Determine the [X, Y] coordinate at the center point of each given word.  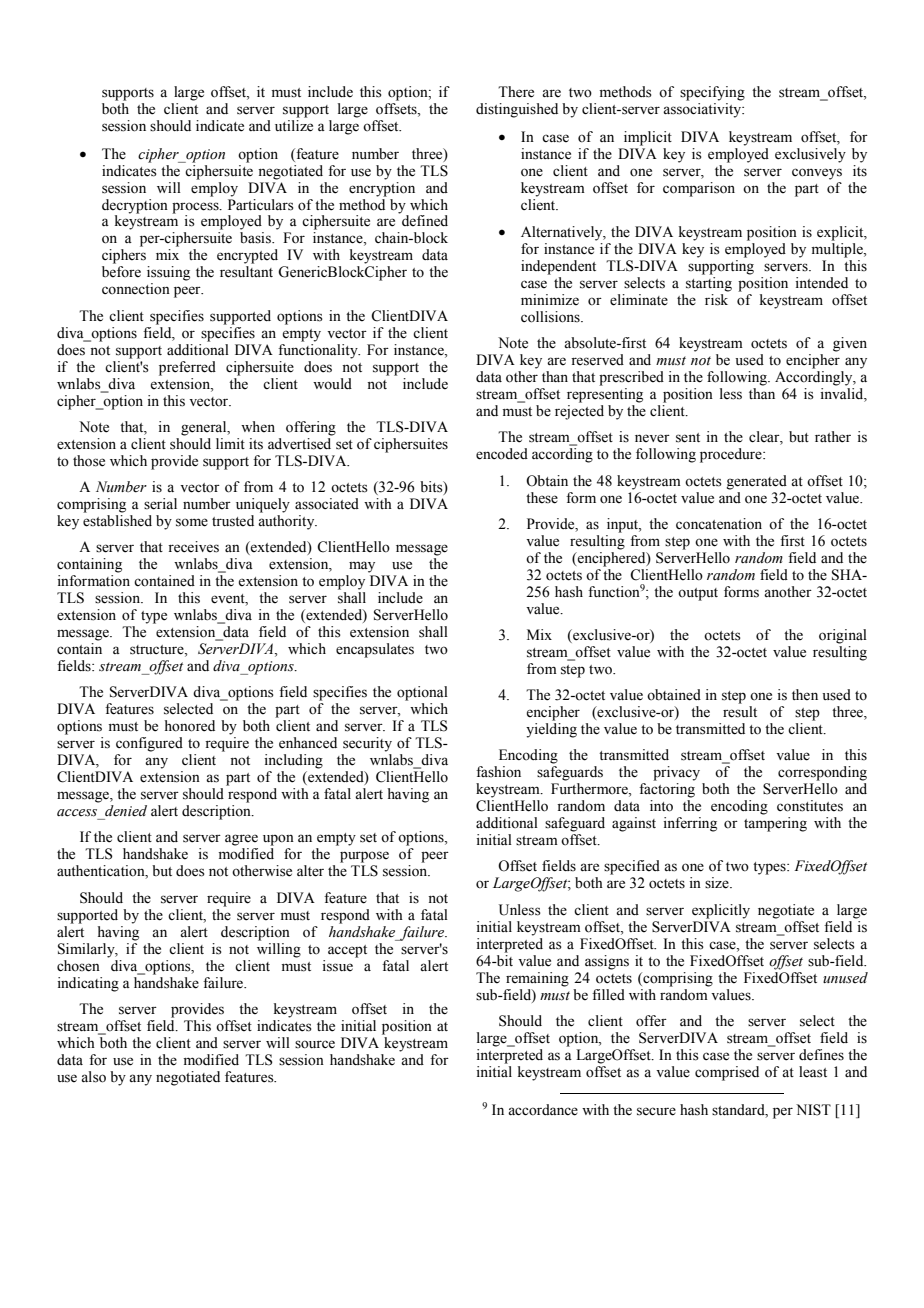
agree [241, 840]
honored [190, 726]
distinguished [517, 110]
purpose [364, 857]
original [843, 636]
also [93, 1077]
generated [756, 482]
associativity [703, 110]
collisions [551, 317]
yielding [551, 730]
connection [136, 289]
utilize [294, 126]
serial [160, 504]
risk [716, 300]
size [718, 883]
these [542, 498]
